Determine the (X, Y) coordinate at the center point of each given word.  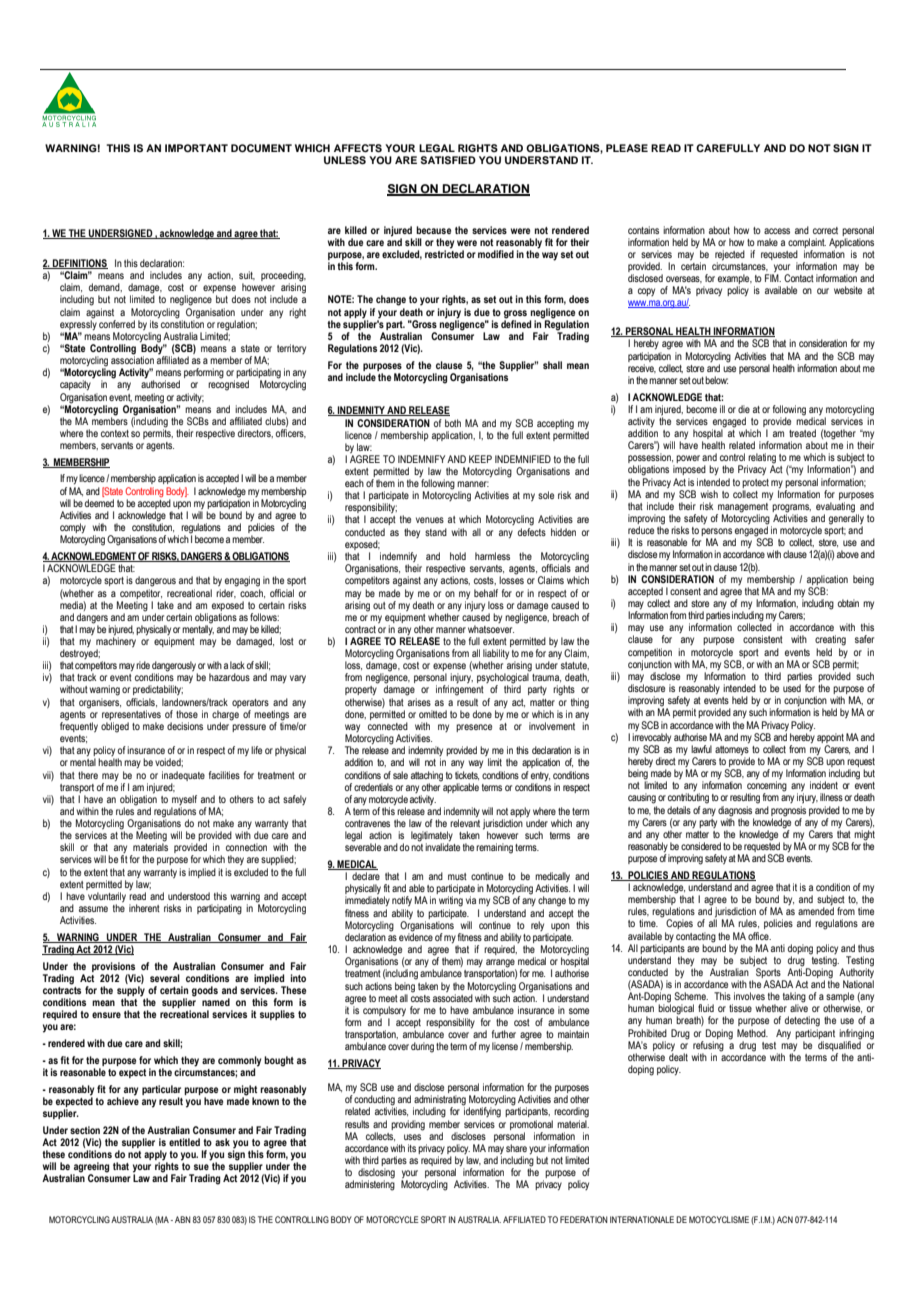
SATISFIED (448, 160)
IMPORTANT (196, 148)
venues (430, 520)
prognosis (788, 811)
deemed (99, 503)
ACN (785, 1219)
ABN (183, 1219)
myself (184, 801)
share (516, 1148)
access (777, 231)
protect (755, 483)
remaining (494, 848)
